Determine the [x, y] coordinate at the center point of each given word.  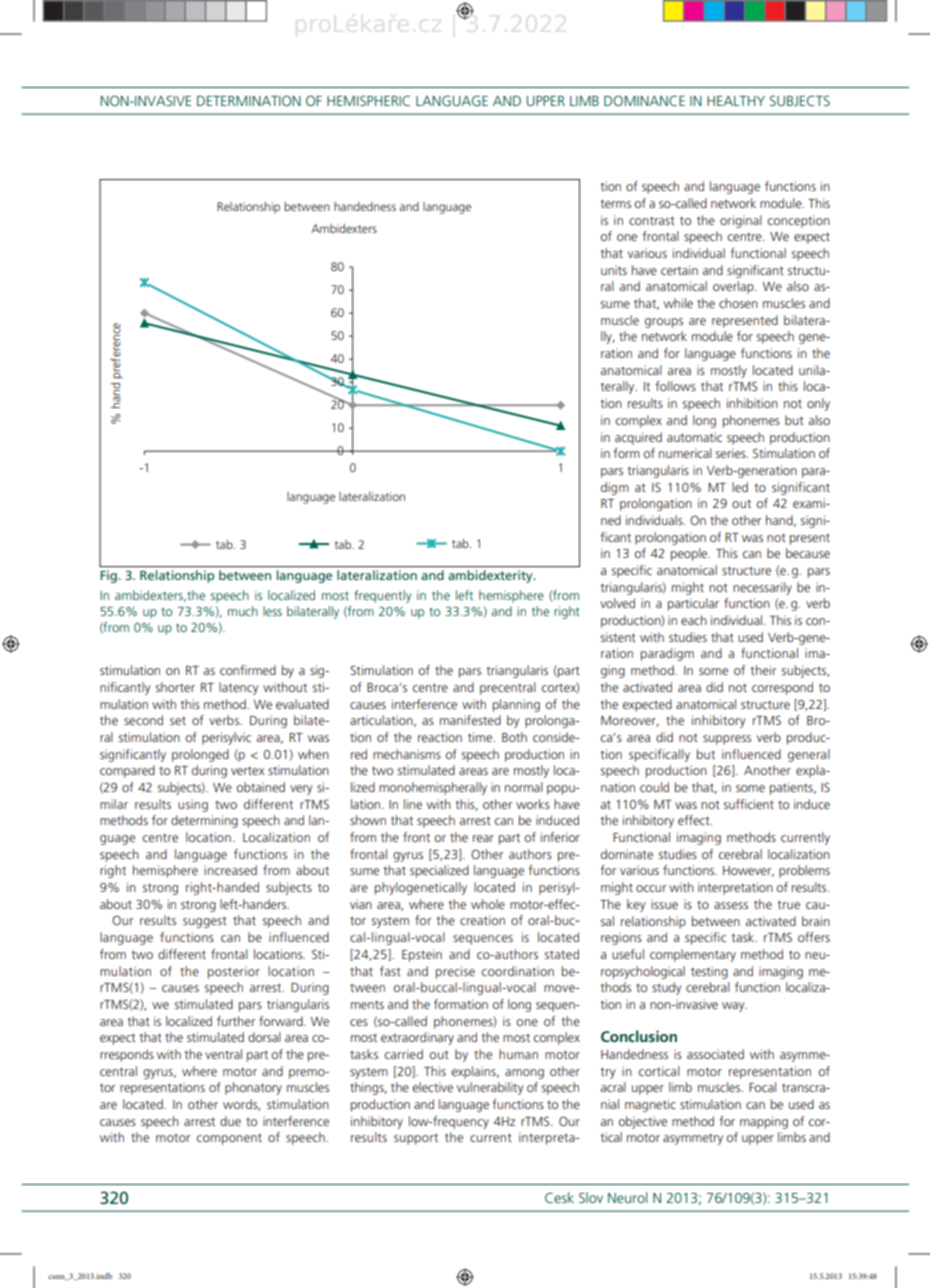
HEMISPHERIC [368, 100]
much [243, 611]
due [230, 1121]
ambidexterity [491, 576]
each [694, 620]
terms [615, 203]
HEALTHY [736, 101]
